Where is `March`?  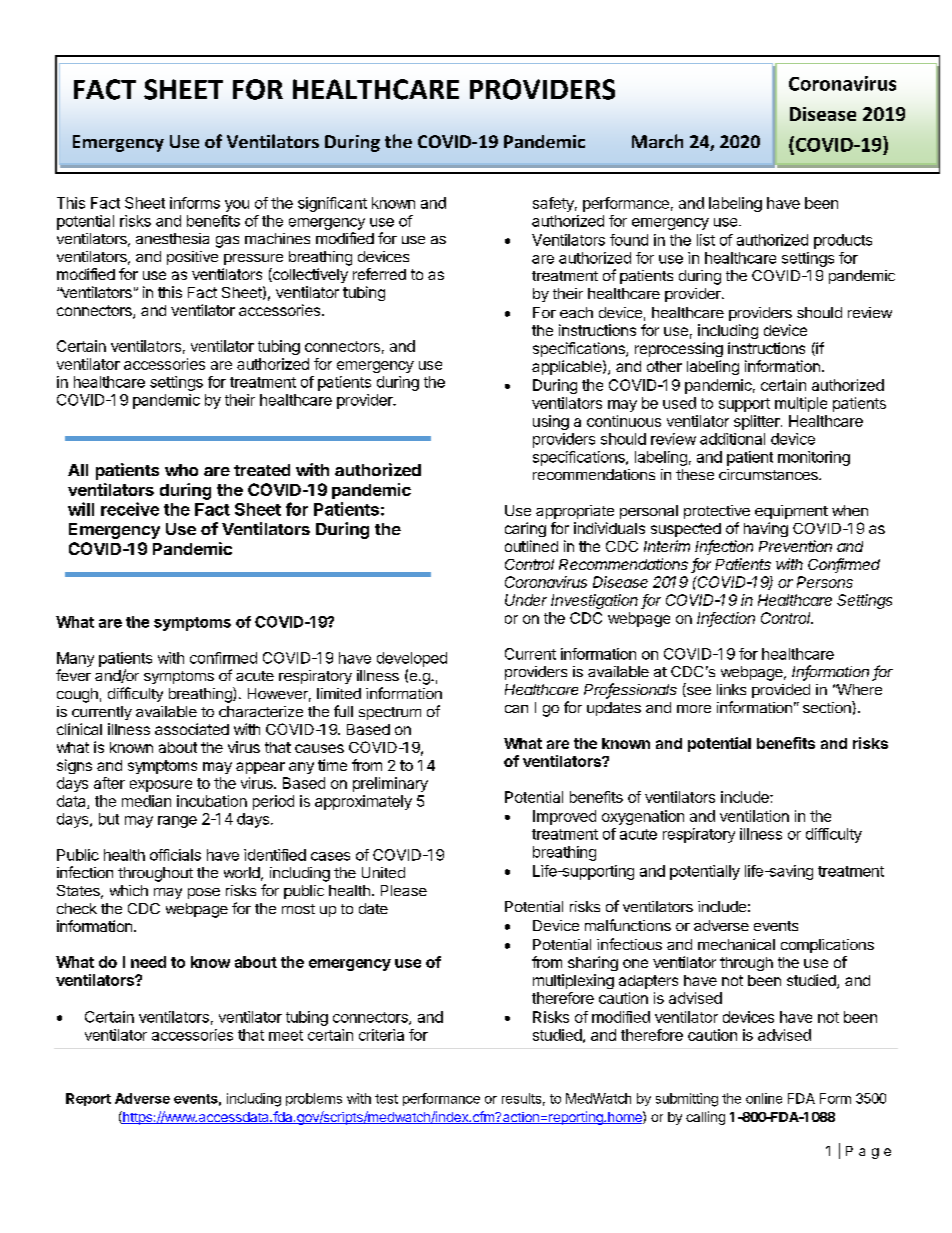
March is located at coordinates (657, 141).
